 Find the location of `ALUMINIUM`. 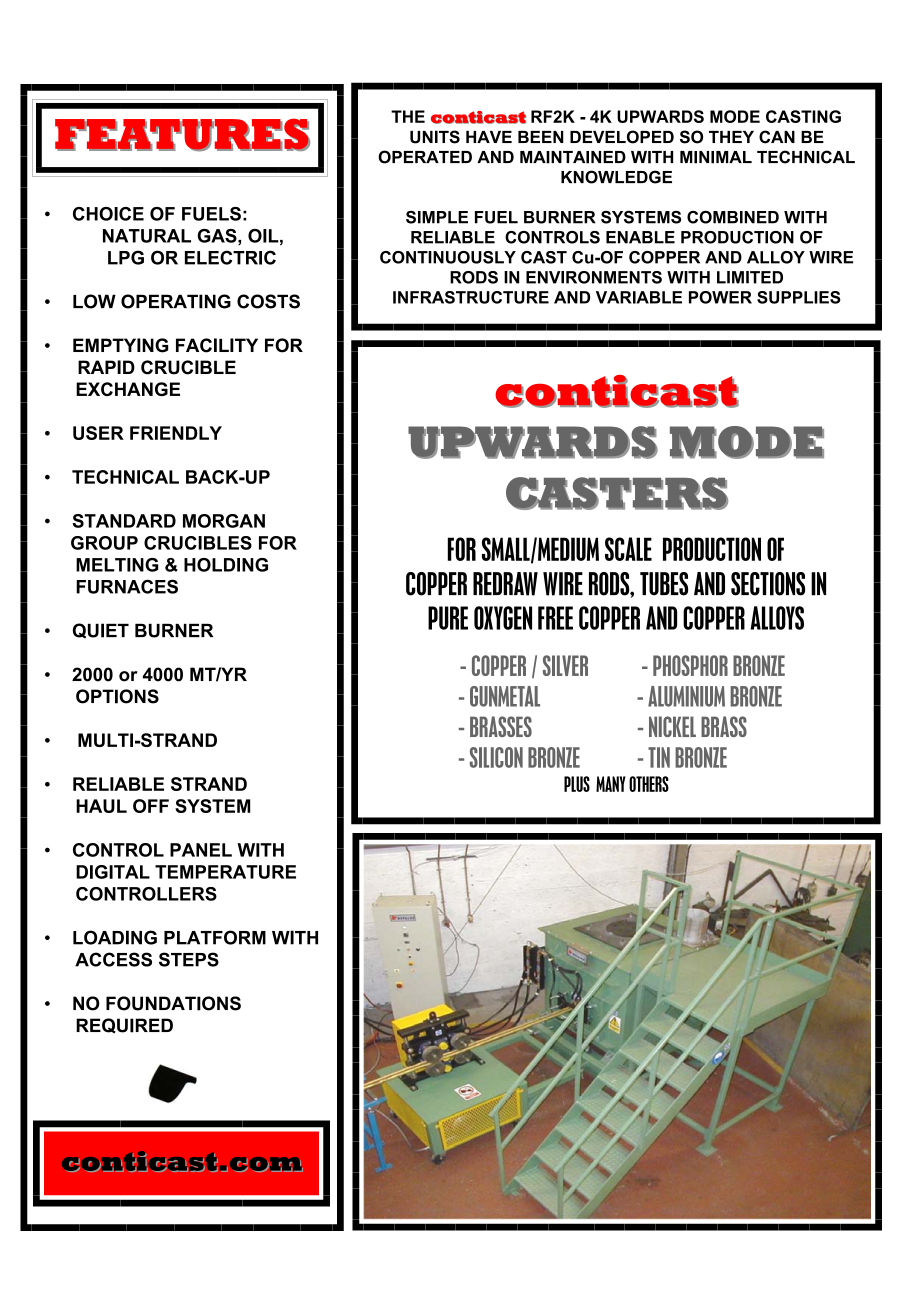

ALUMINIUM is located at coordinates (686, 696).
